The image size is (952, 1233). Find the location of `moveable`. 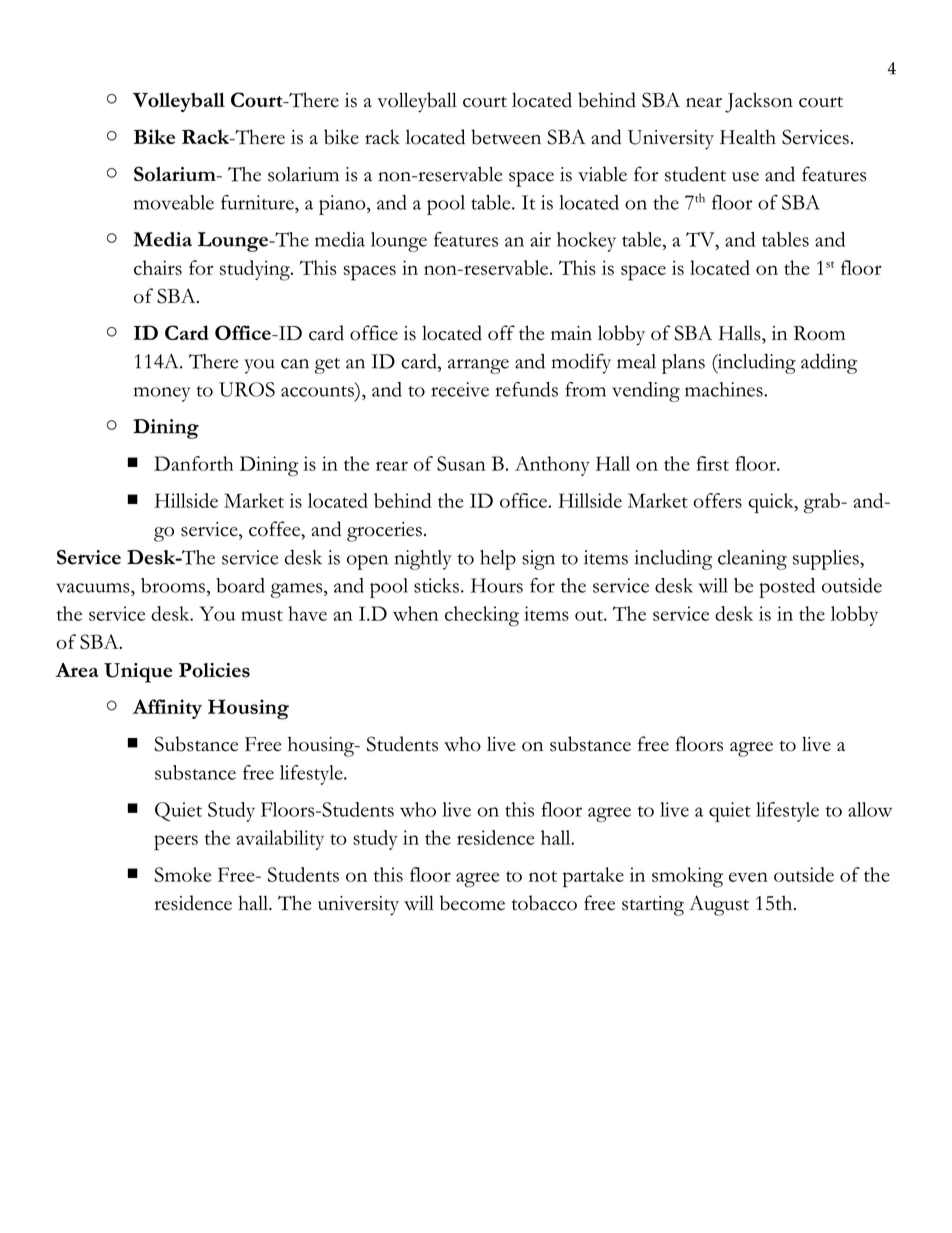

moveable is located at coordinates (174, 202).
